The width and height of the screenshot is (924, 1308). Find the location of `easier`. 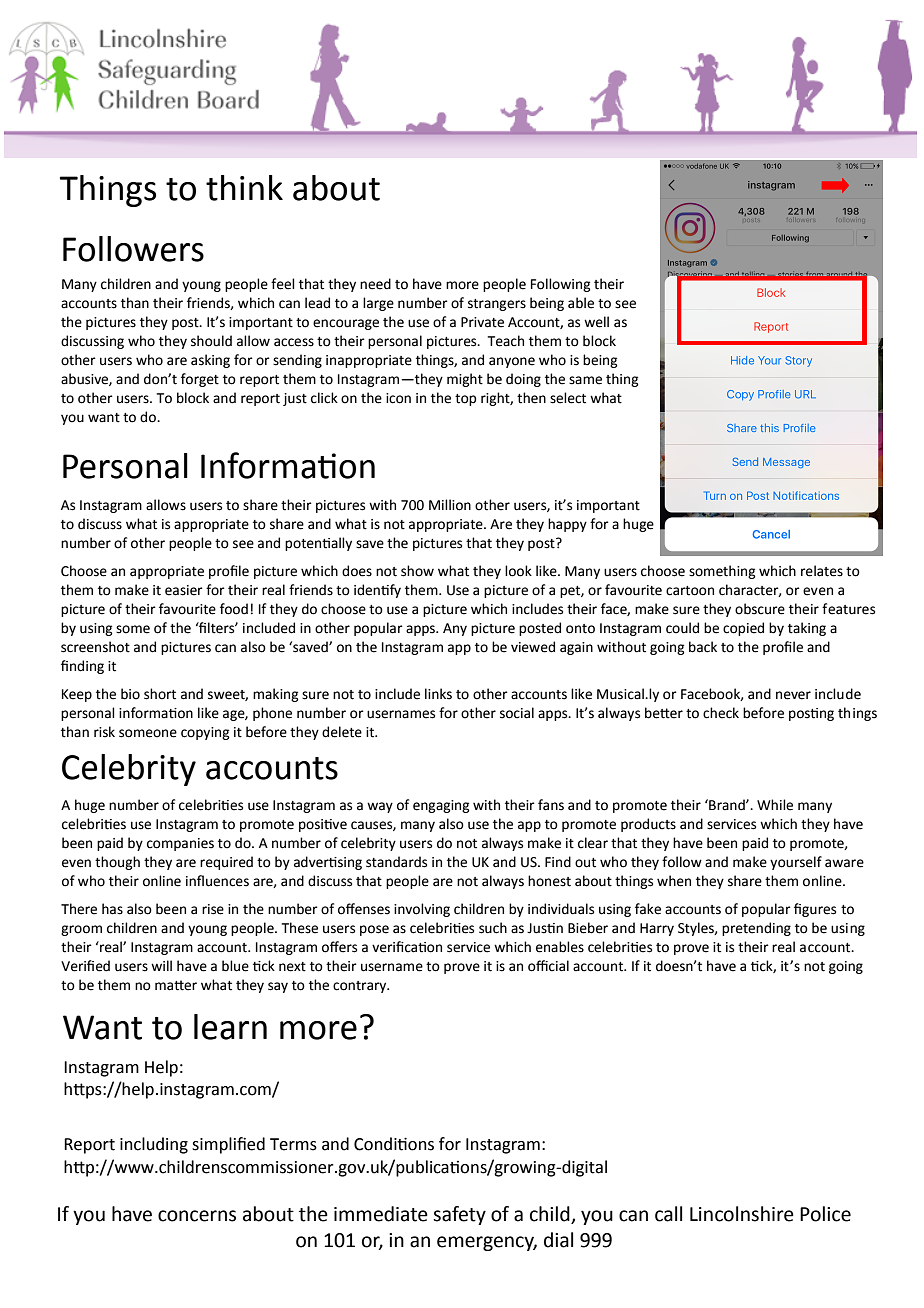

easier is located at coordinates (184, 590).
